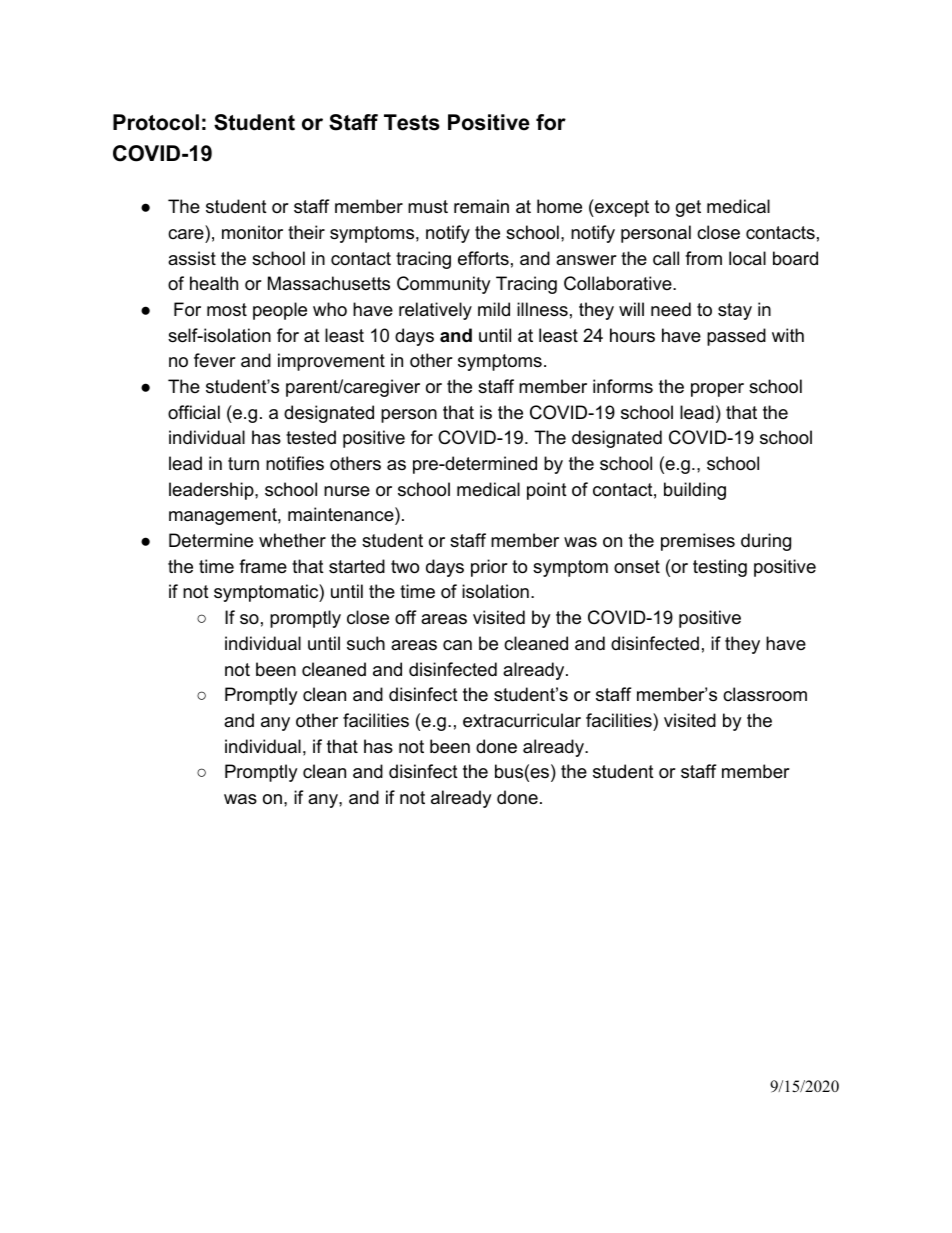  What do you see at coordinates (444, 285) in the page?
I see `Community` at bounding box center [444, 285].
